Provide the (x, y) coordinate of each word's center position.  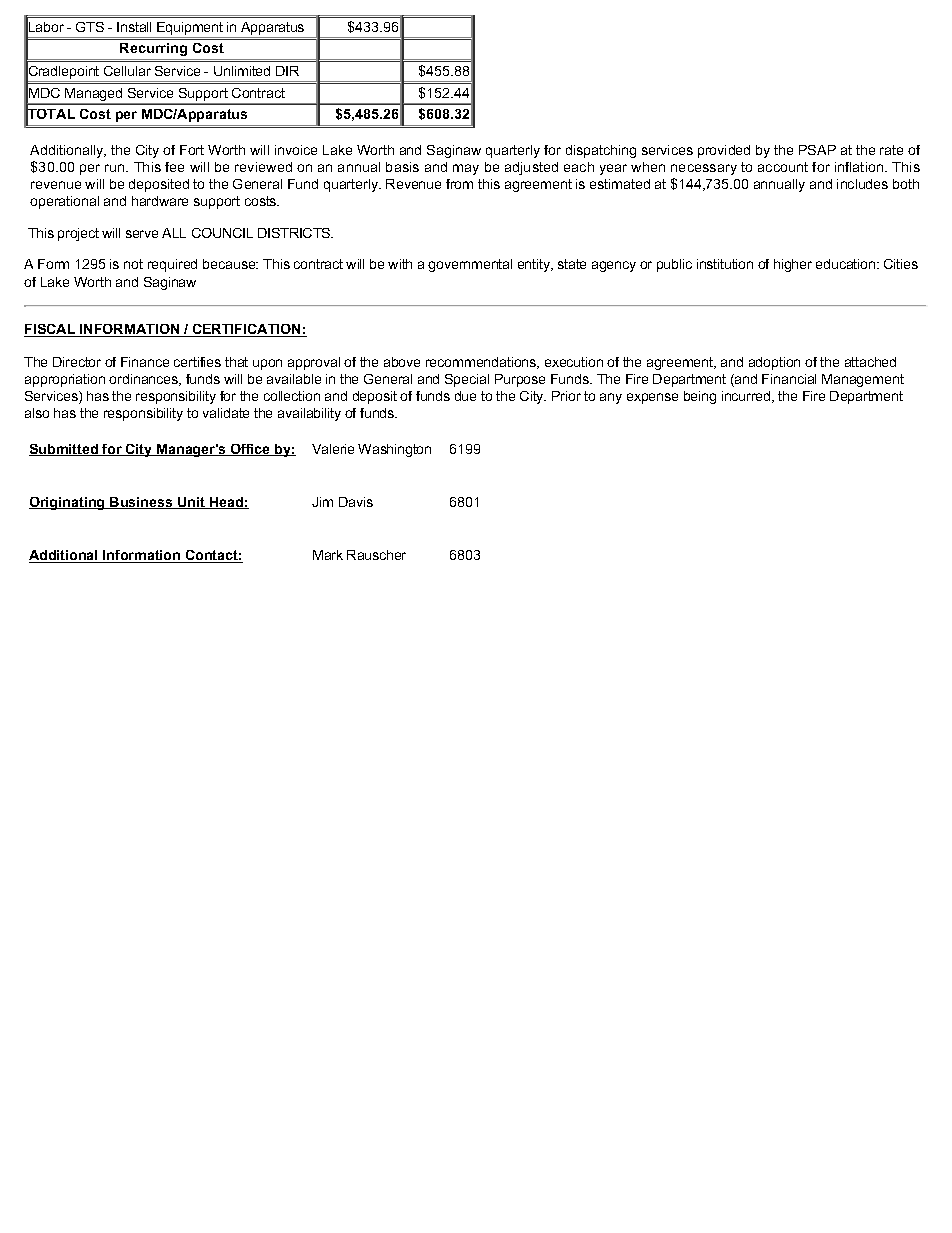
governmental (470, 265)
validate (226, 413)
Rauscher (376, 555)
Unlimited (242, 71)
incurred (747, 397)
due (465, 396)
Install (134, 27)
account (783, 167)
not (133, 264)
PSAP (817, 150)
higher (793, 265)
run (116, 168)
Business (141, 503)
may (466, 169)
